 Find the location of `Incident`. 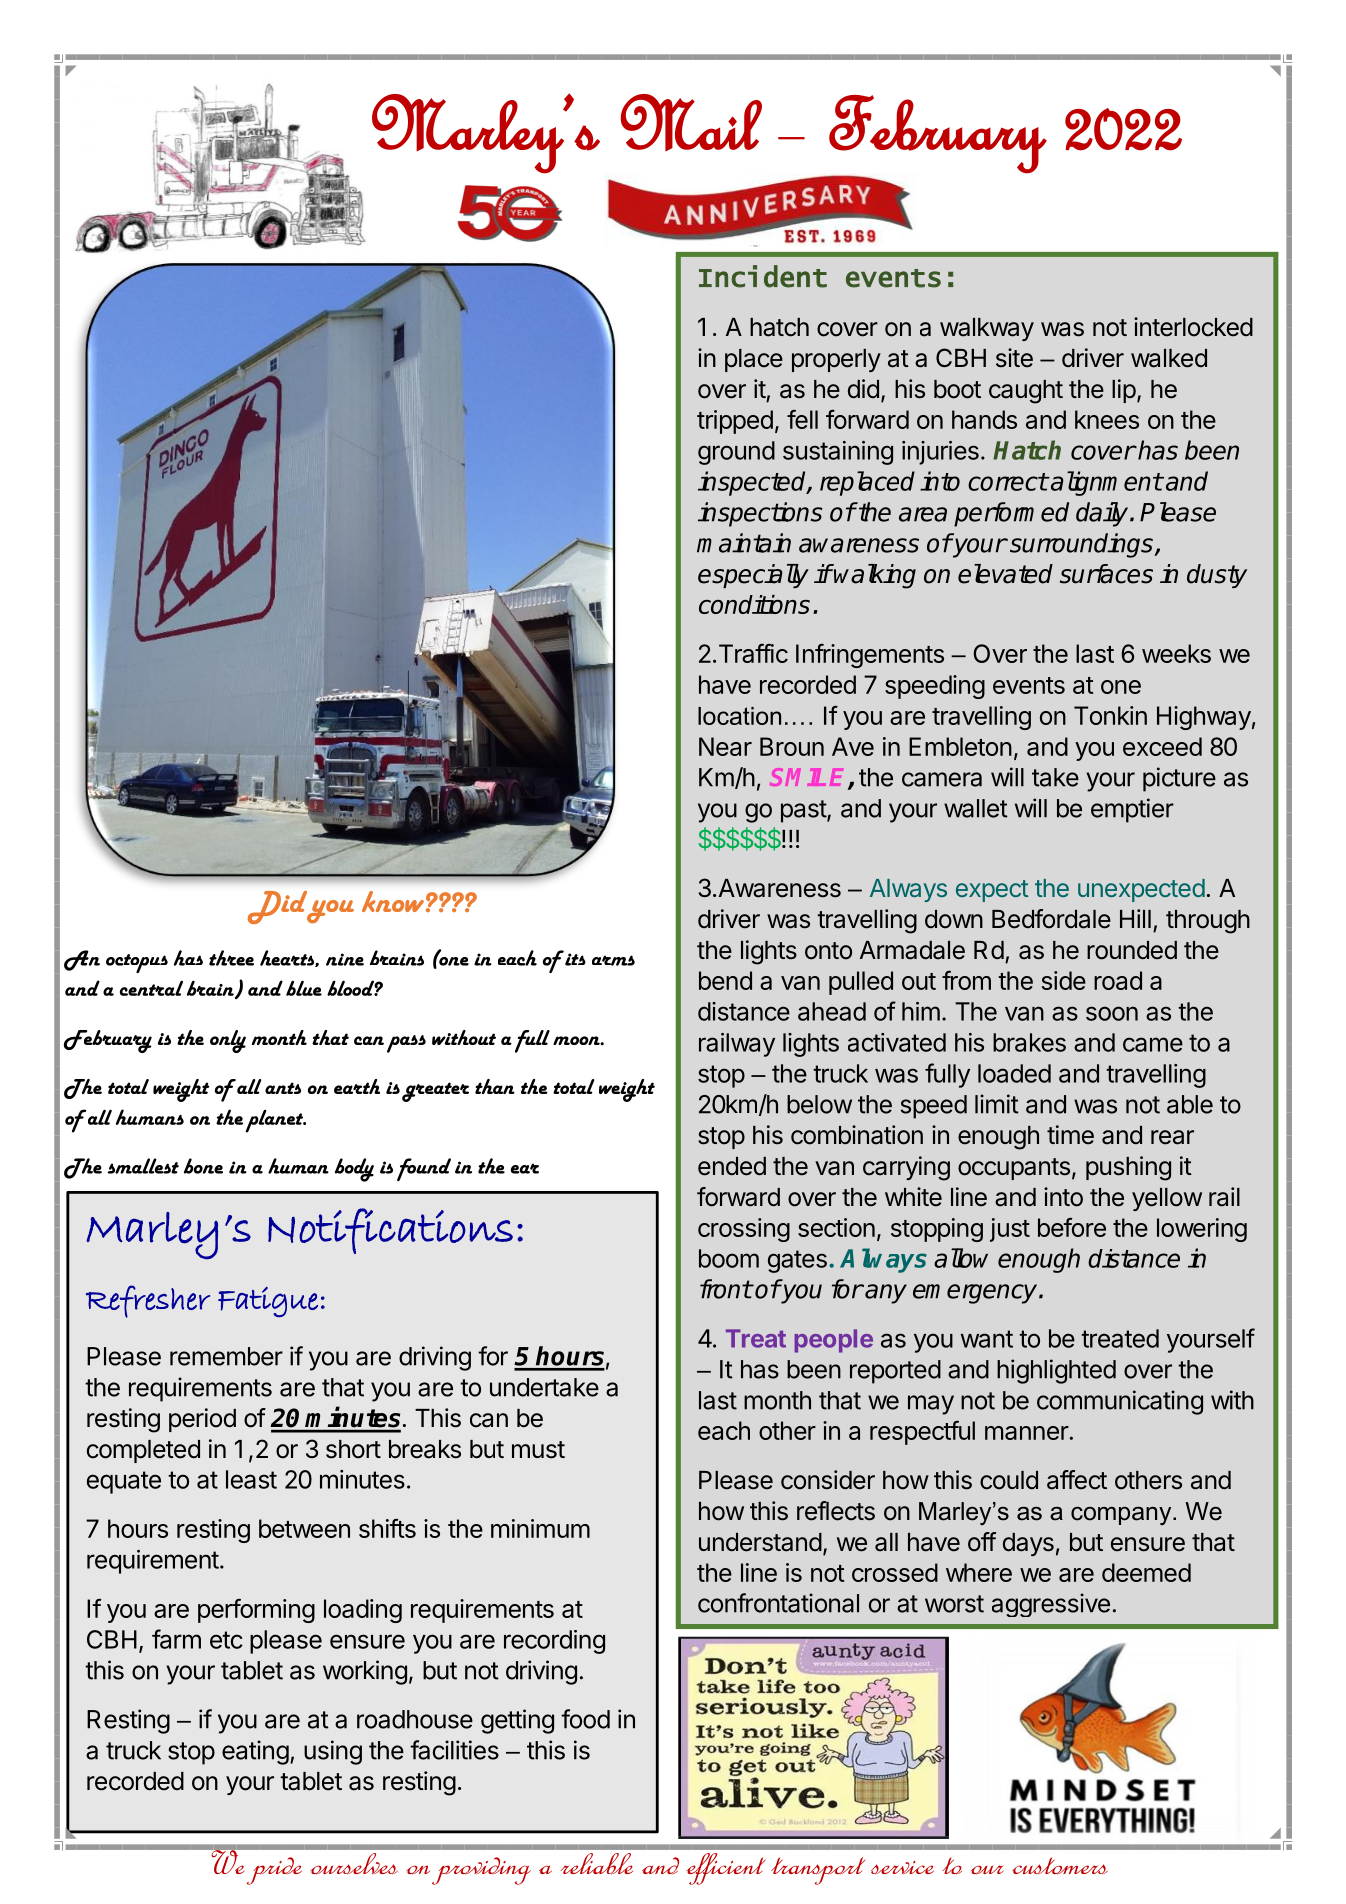

Incident is located at coordinates (763, 276).
